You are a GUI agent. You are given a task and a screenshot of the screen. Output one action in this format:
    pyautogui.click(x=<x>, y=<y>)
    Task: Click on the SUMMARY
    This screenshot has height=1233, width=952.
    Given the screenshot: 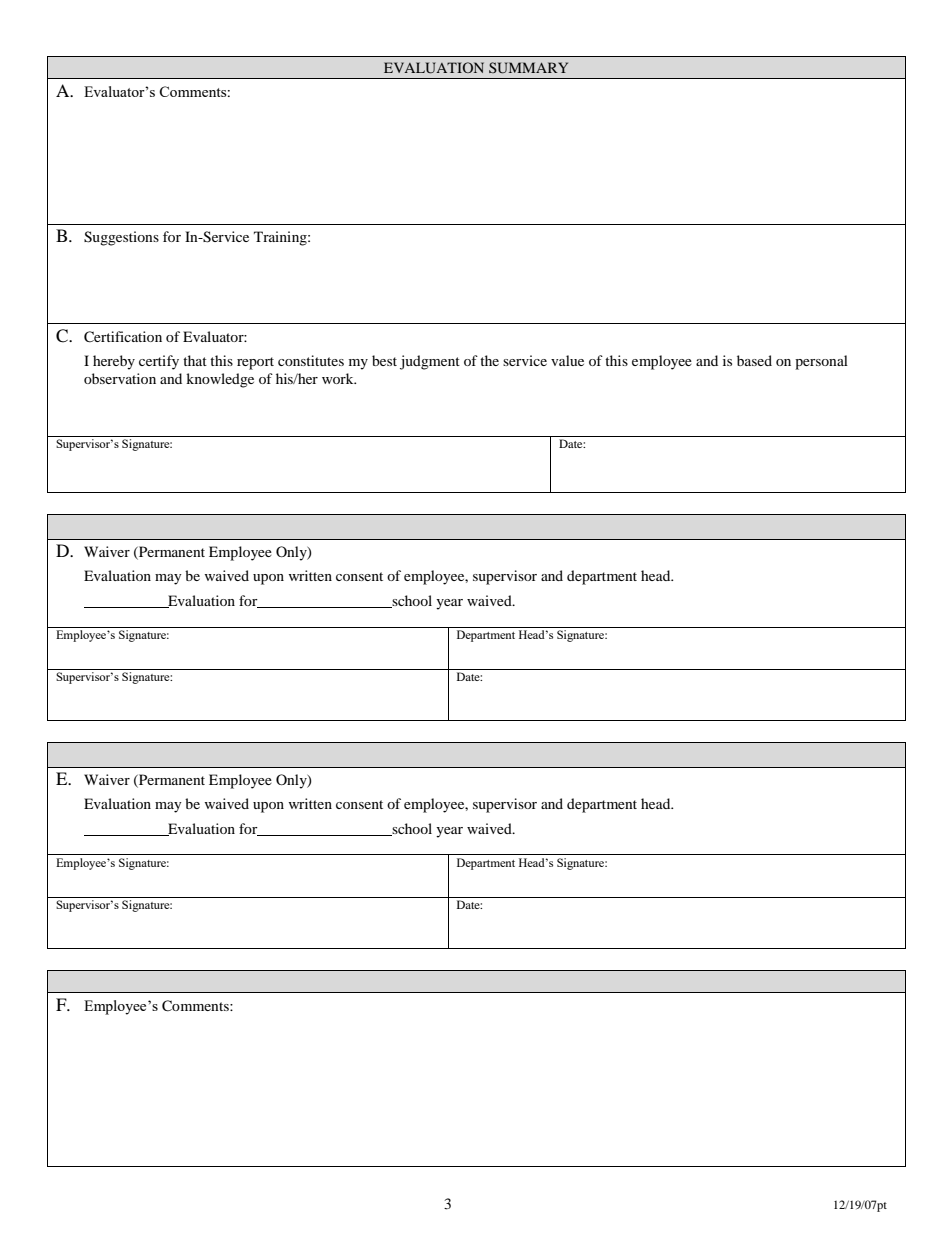 What is the action you would take?
    pyautogui.click(x=528, y=68)
